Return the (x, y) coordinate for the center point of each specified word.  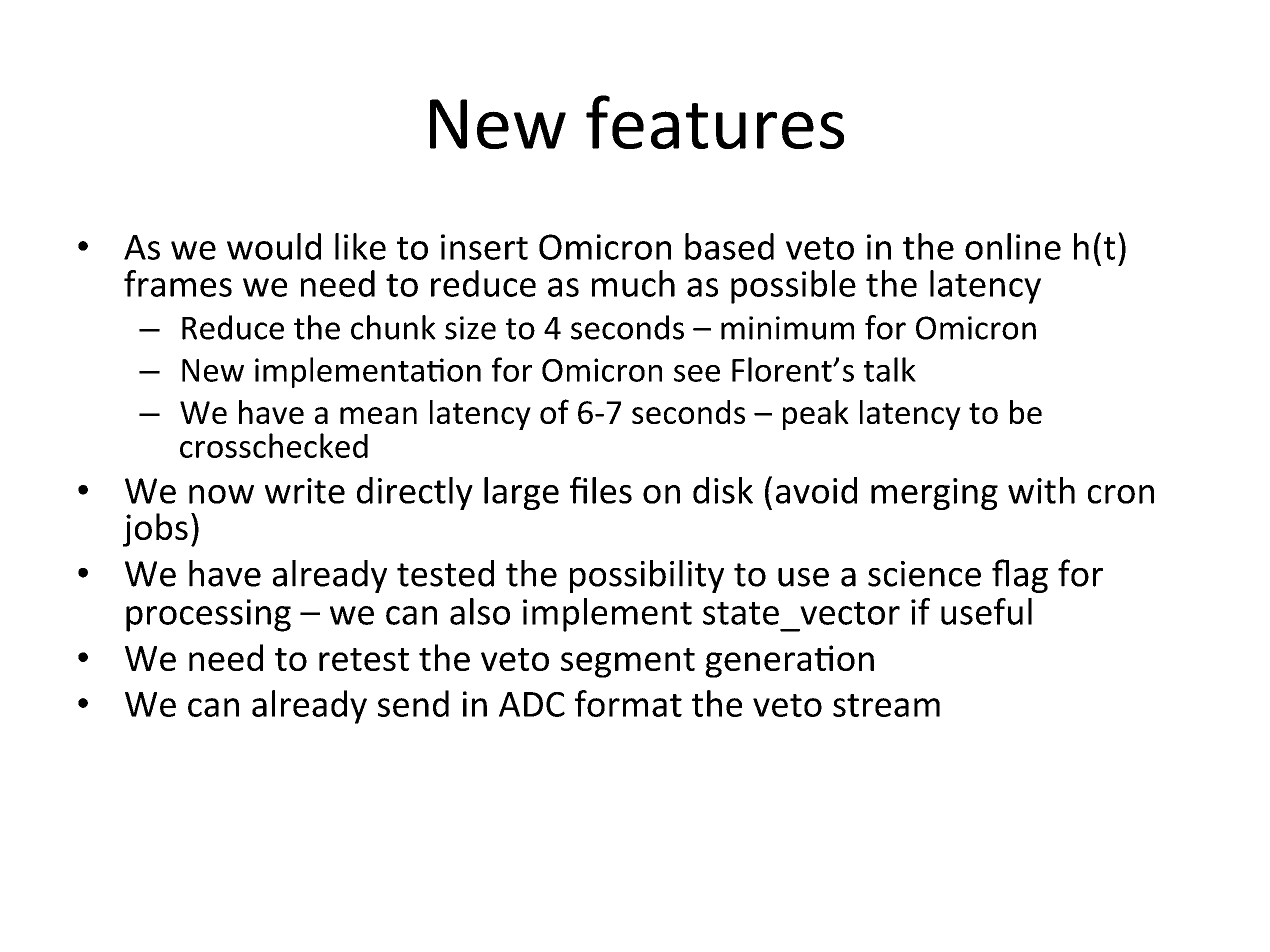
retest (364, 659)
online (1013, 246)
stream (886, 705)
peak (816, 415)
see (697, 373)
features (715, 122)
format (628, 703)
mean (378, 415)
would (274, 246)
